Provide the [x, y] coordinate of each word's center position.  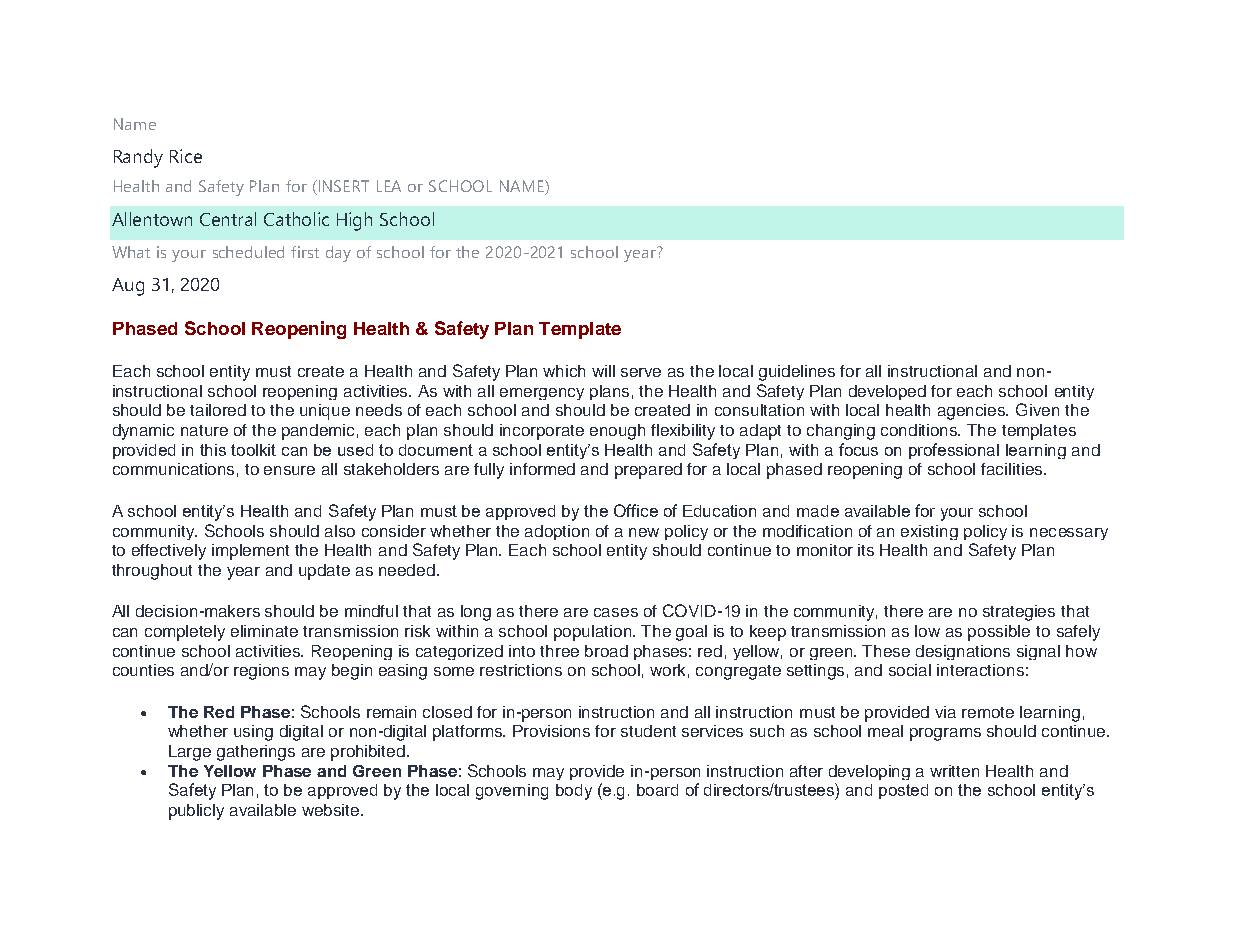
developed [887, 392]
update [324, 572]
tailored [218, 410]
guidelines [797, 373]
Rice [186, 156]
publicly [196, 812]
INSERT [344, 186]
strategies [1019, 613]
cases [616, 612]
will [603, 371]
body [574, 792]
